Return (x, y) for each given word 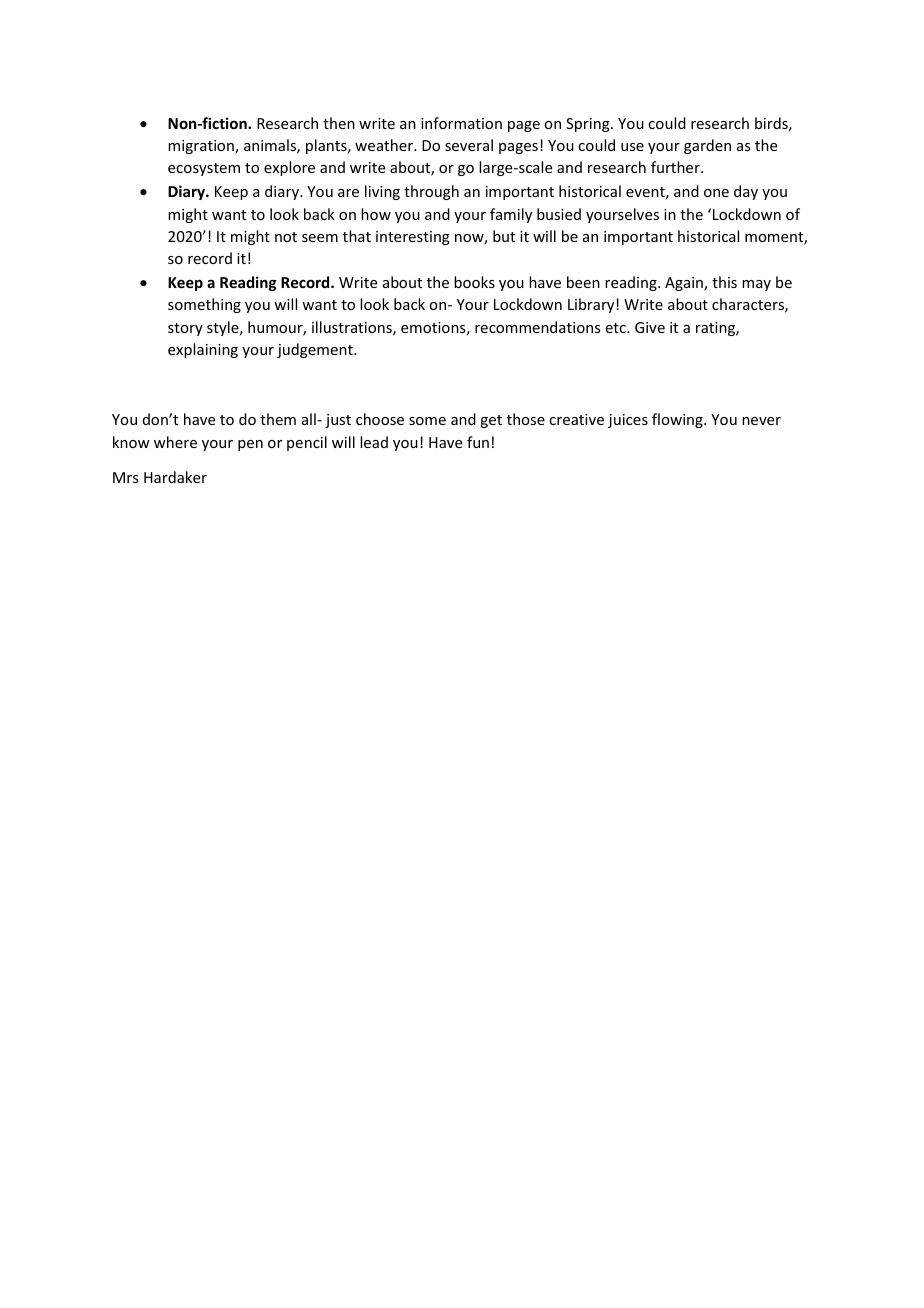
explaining (203, 350)
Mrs (125, 477)
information (461, 123)
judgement (316, 350)
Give (650, 327)
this (724, 282)
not (286, 237)
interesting (413, 238)
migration (202, 147)
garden (707, 146)
